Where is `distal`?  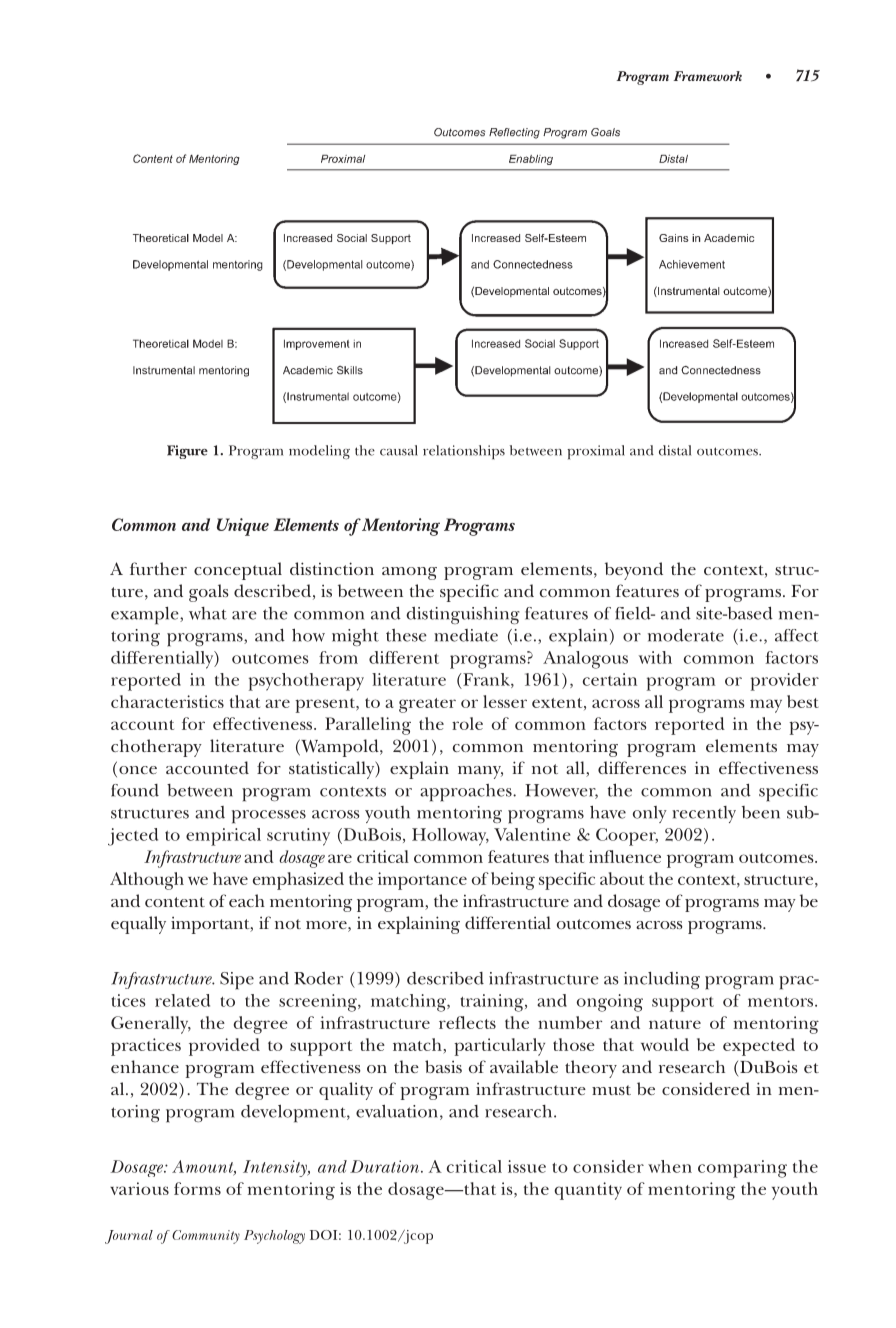 distal is located at coordinates (675, 450).
